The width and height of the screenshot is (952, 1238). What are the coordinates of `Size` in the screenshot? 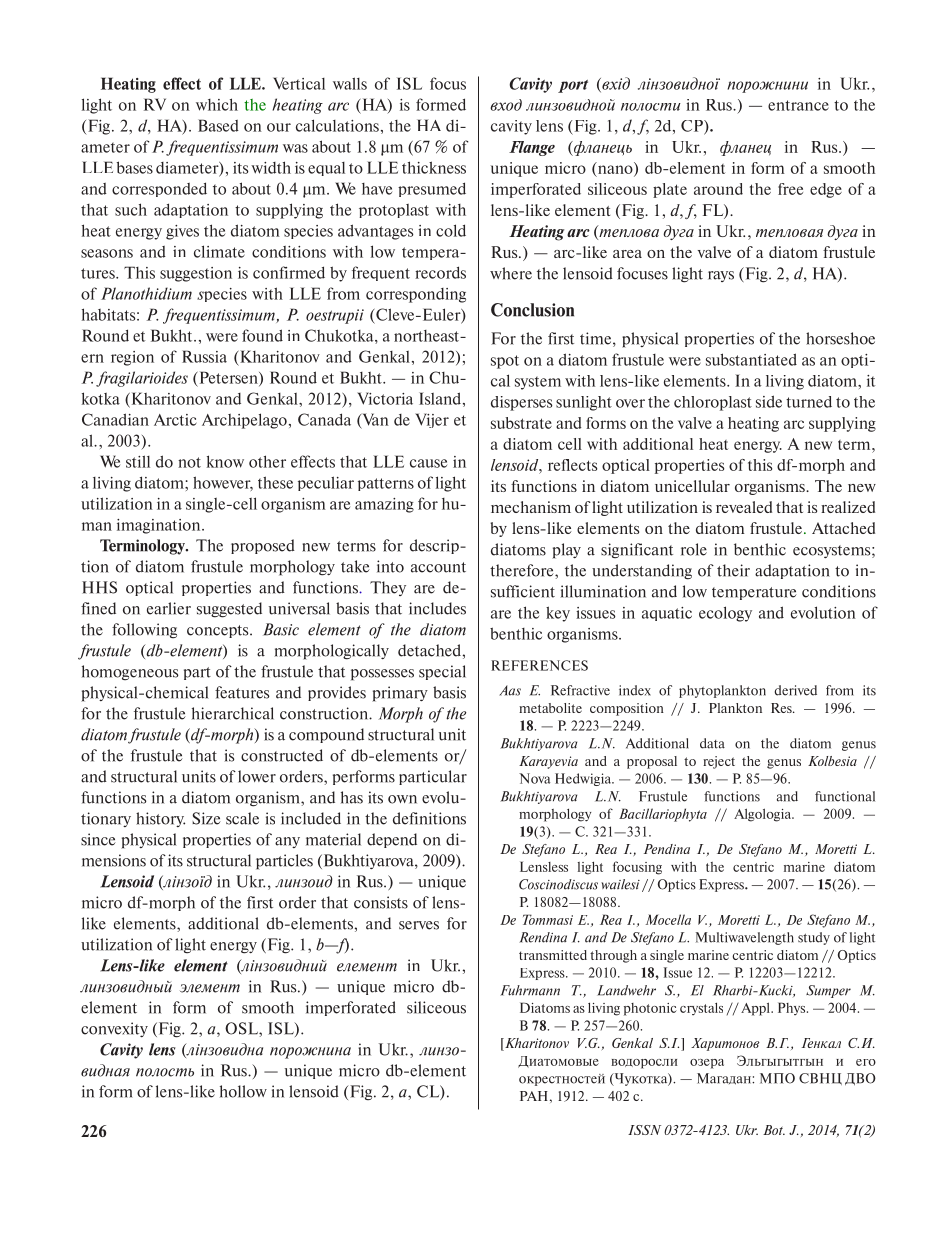 It's located at (206, 818).
